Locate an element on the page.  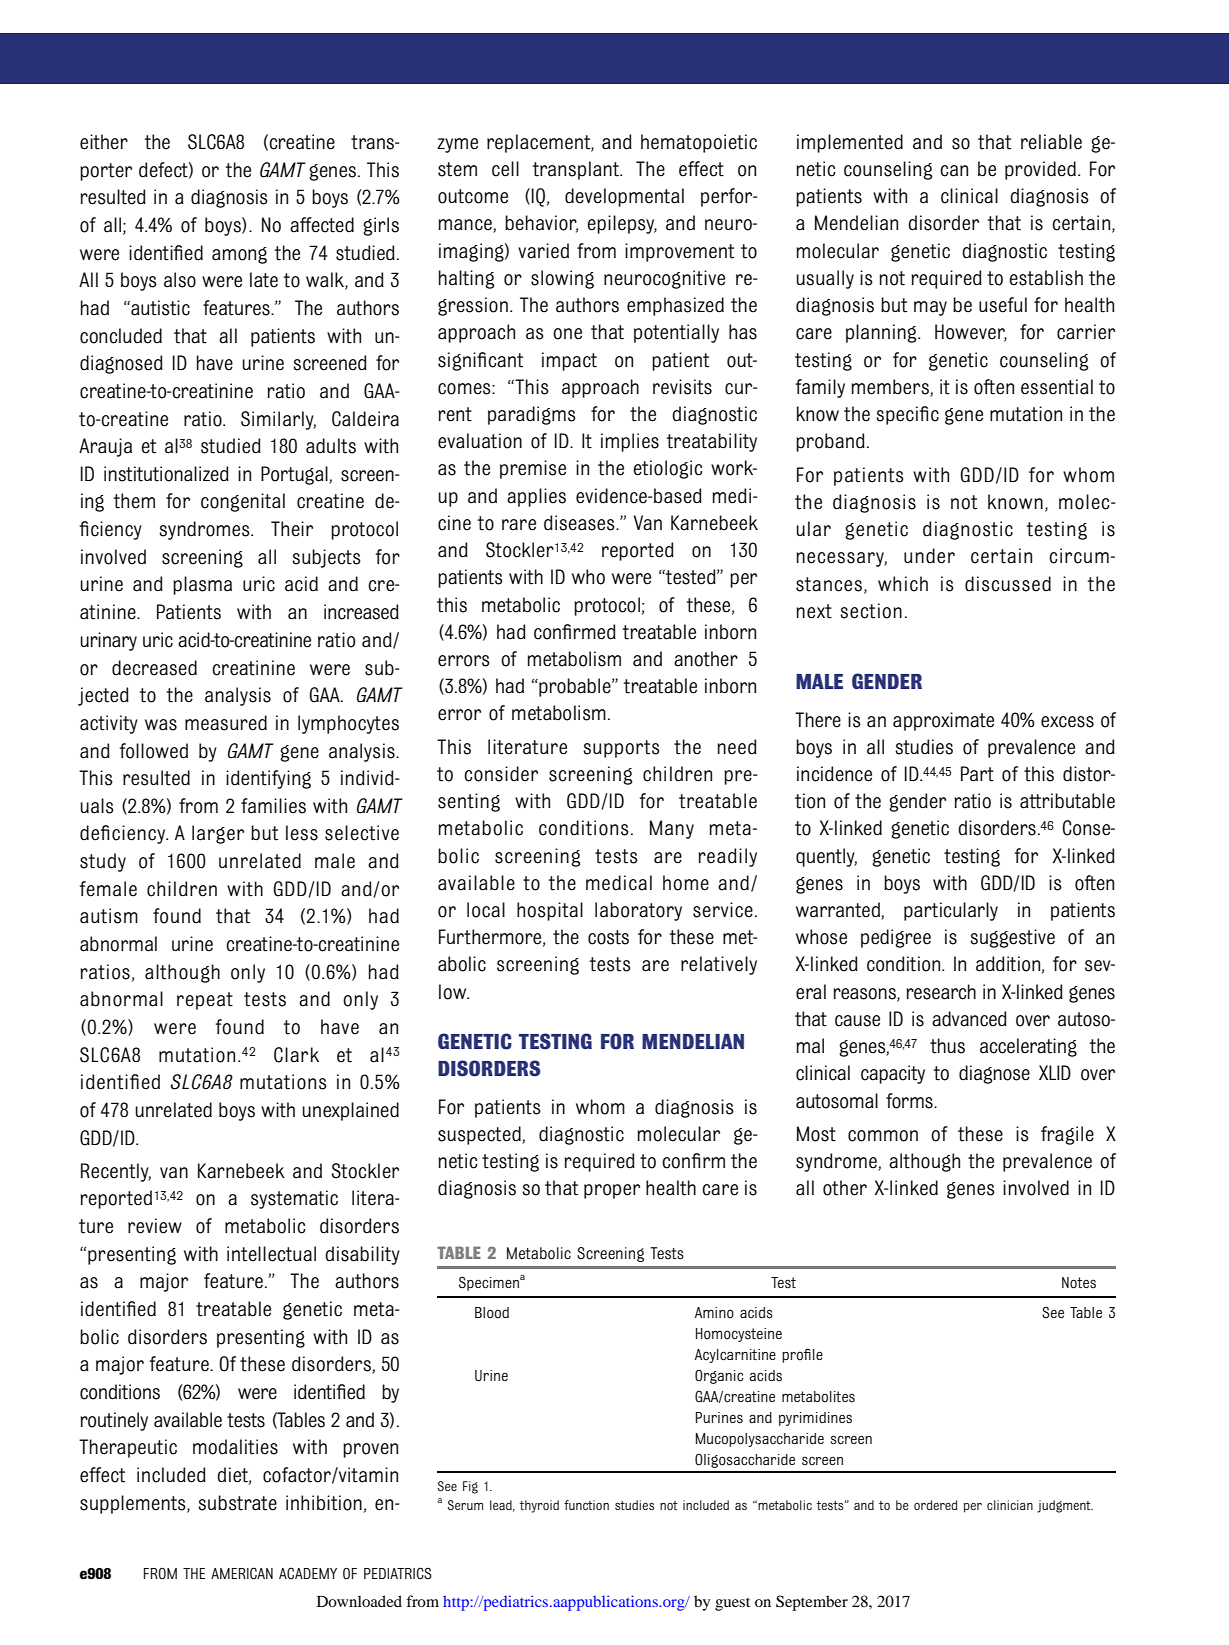
forms is located at coordinates (910, 1101).
